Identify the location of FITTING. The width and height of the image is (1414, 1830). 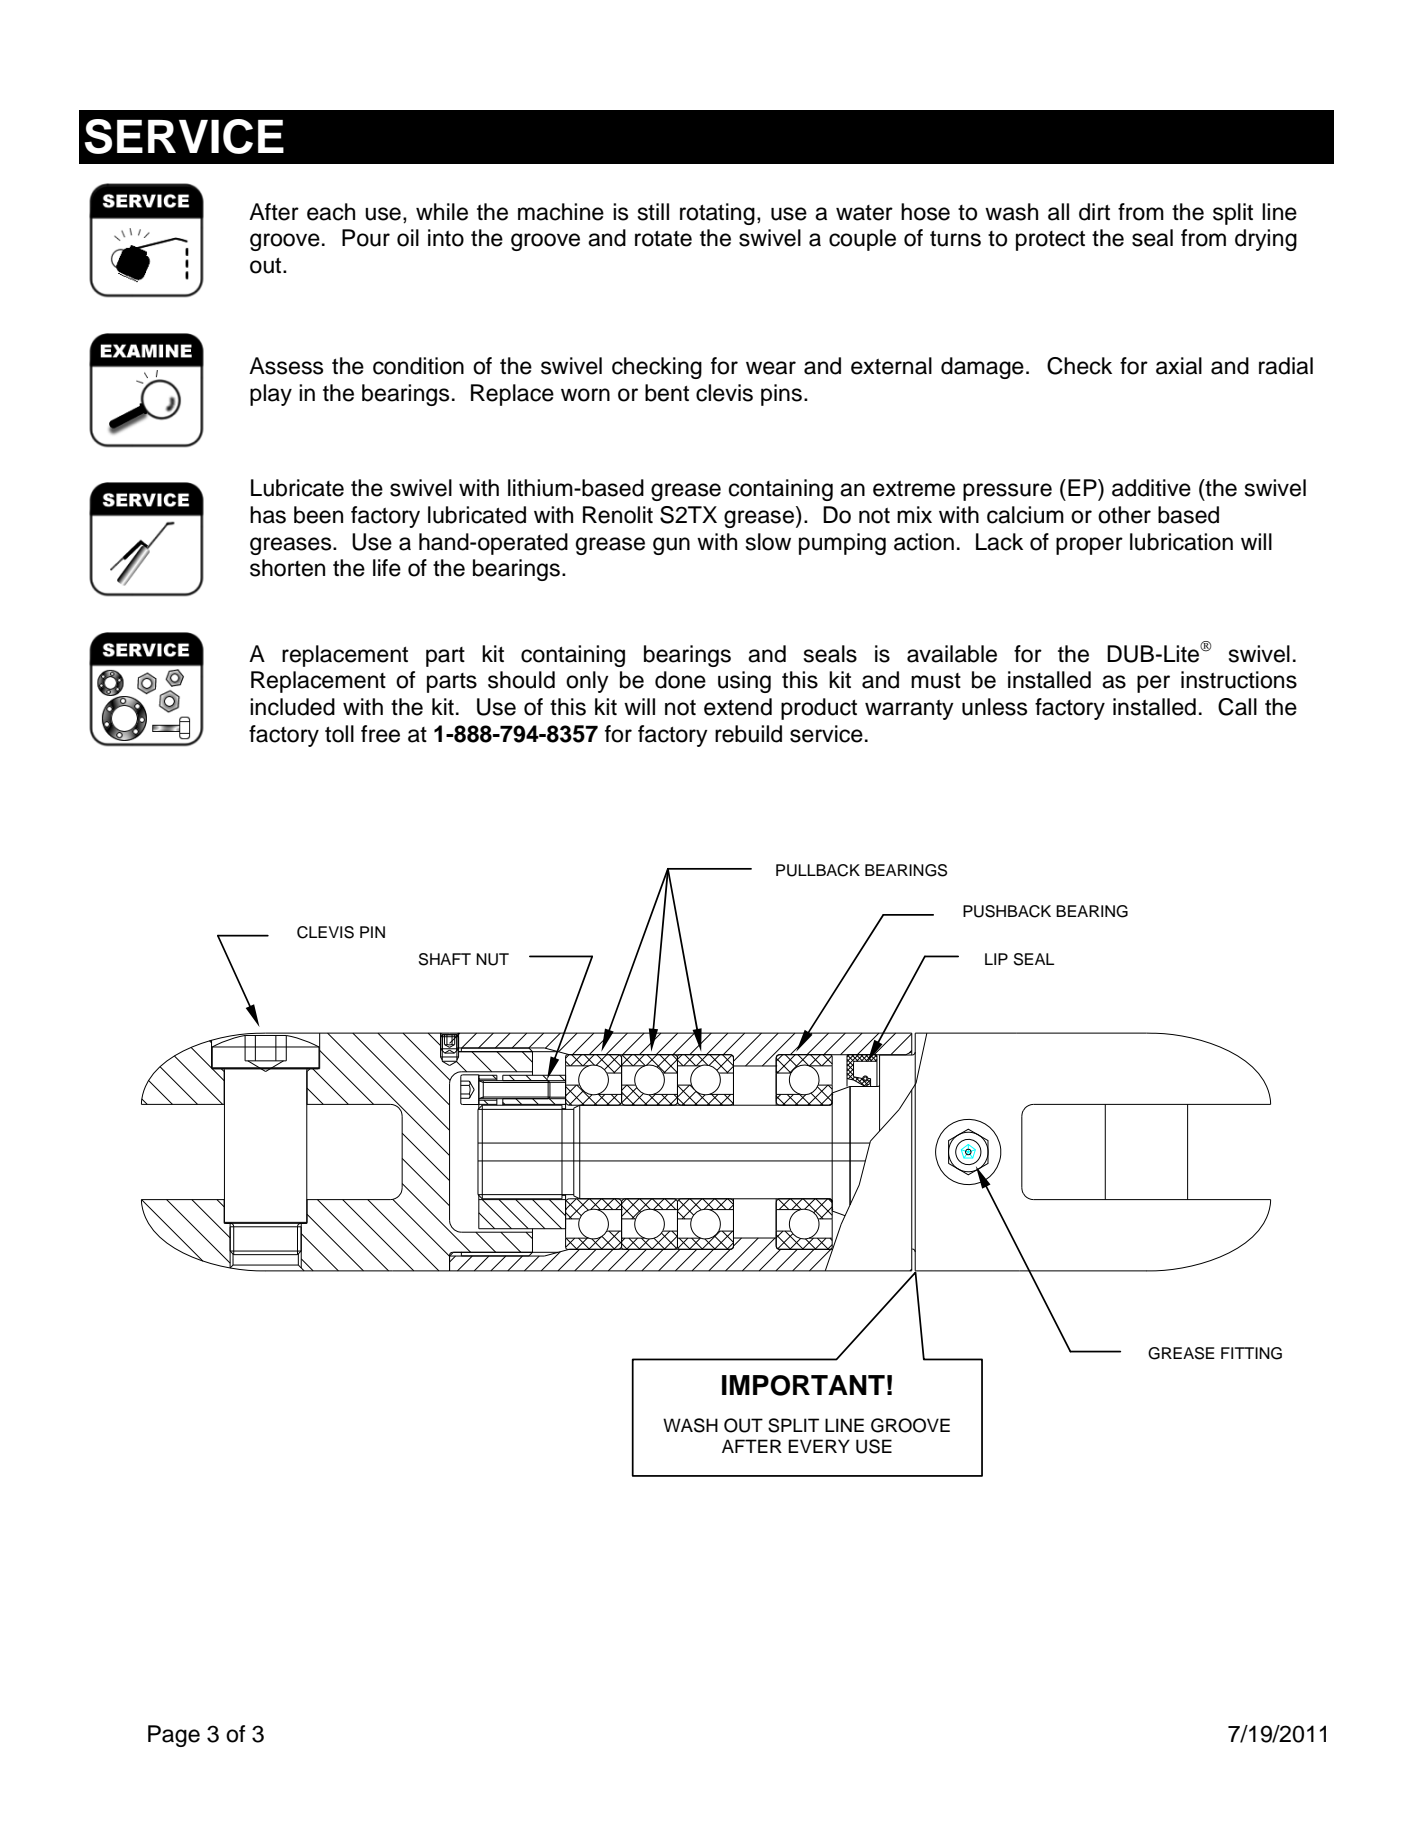
(1251, 1353).
